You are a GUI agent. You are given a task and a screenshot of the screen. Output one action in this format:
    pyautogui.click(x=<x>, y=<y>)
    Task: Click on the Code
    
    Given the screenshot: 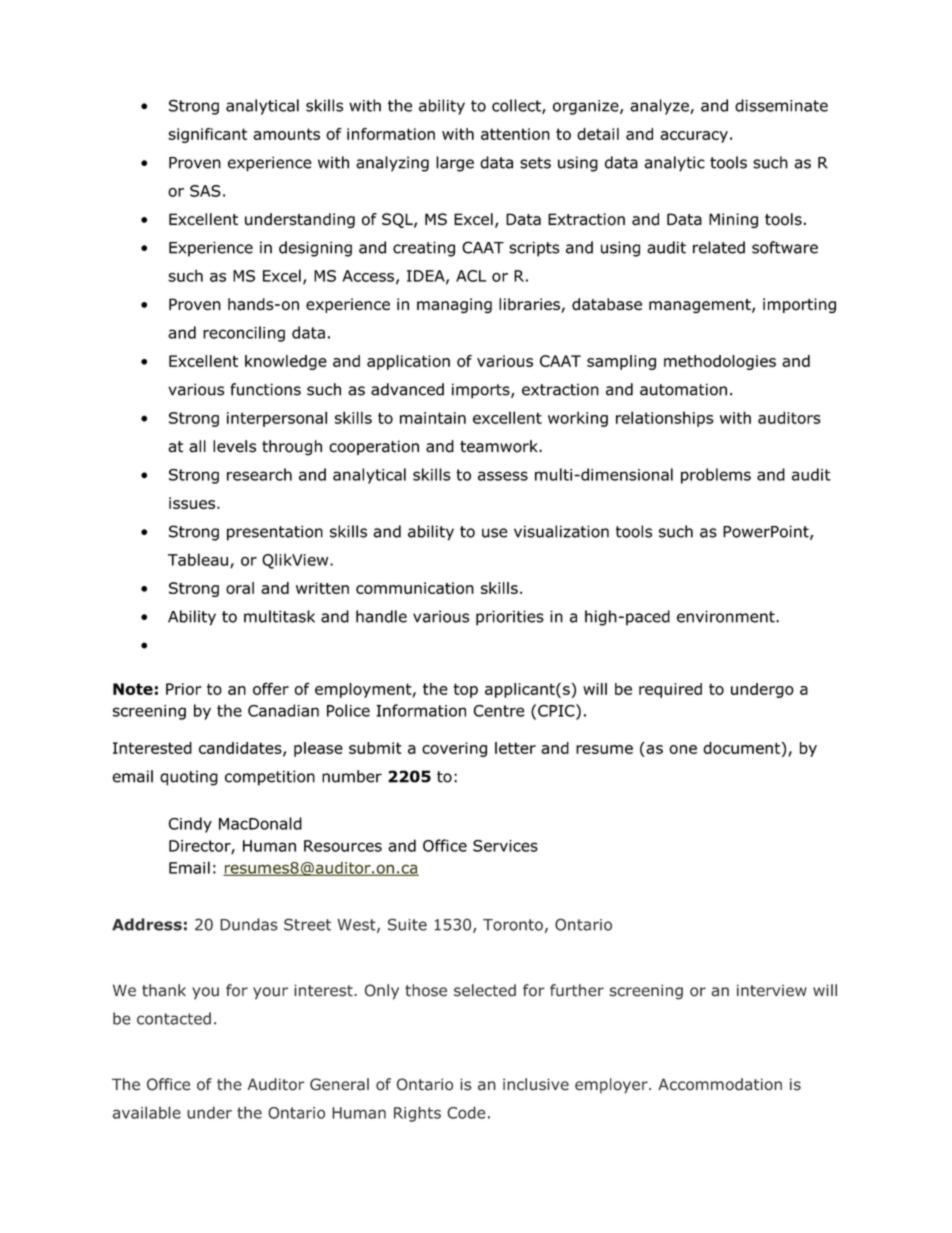 What is the action you would take?
    pyautogui.click(x=466, y=1112)
